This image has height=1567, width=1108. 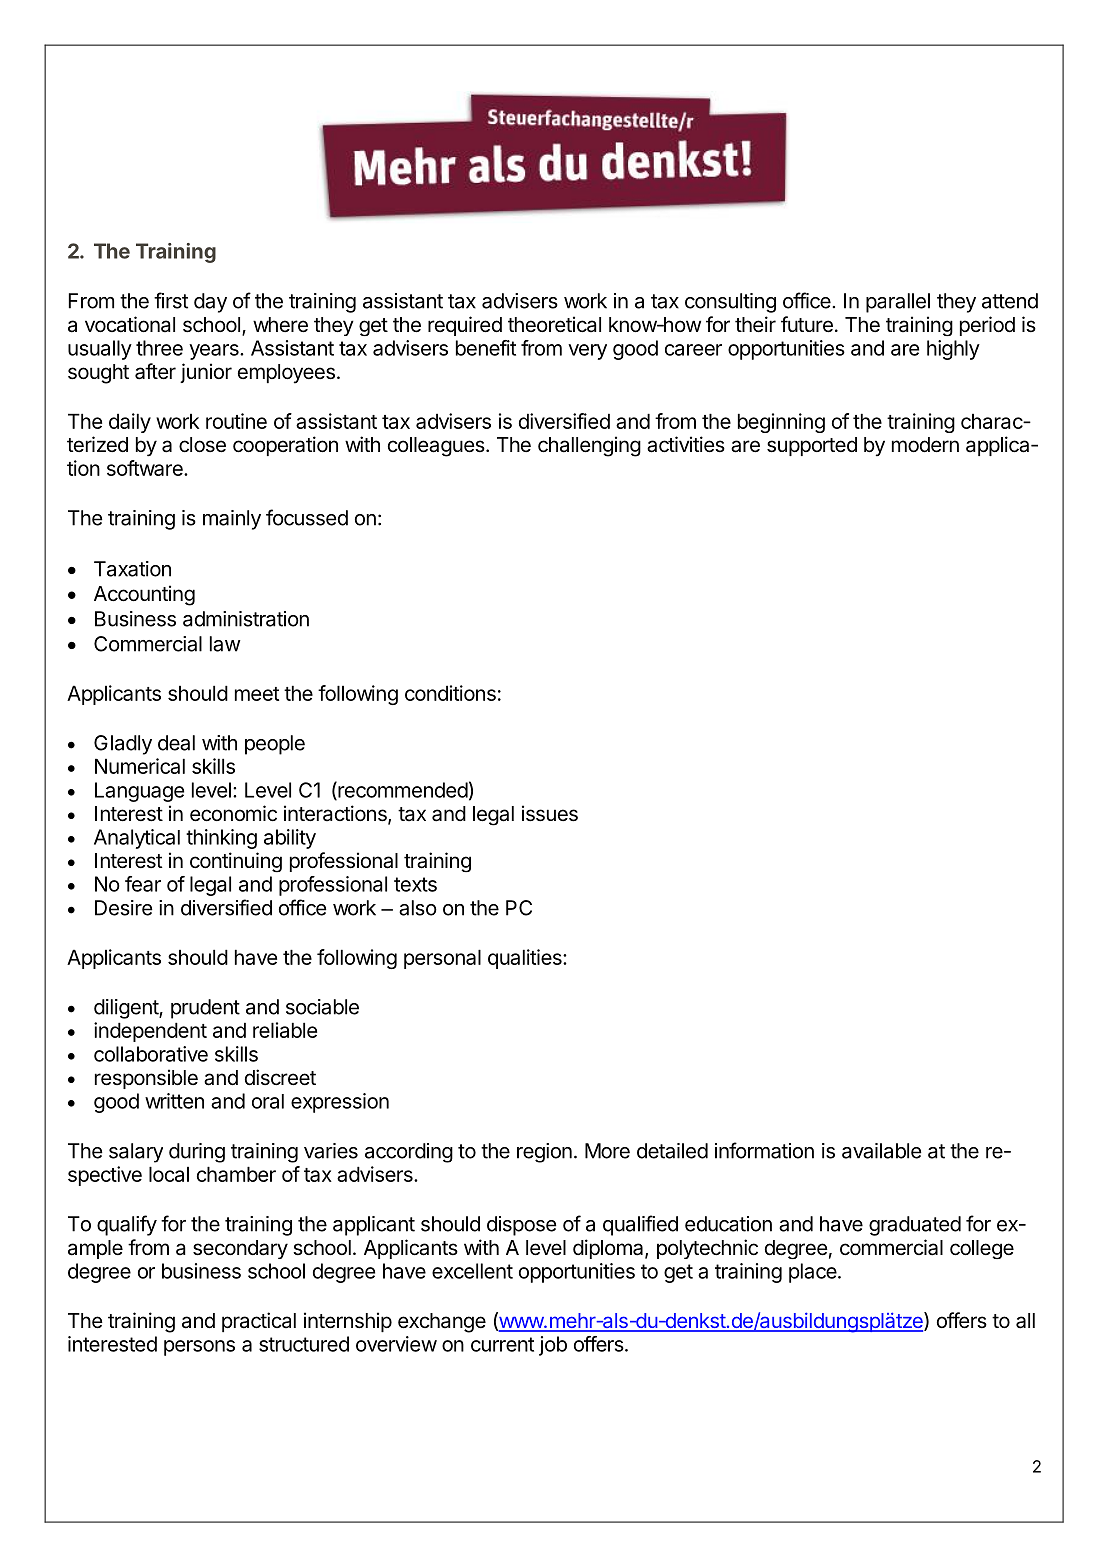 I want to click on issues, so click(x=550, y=813).
